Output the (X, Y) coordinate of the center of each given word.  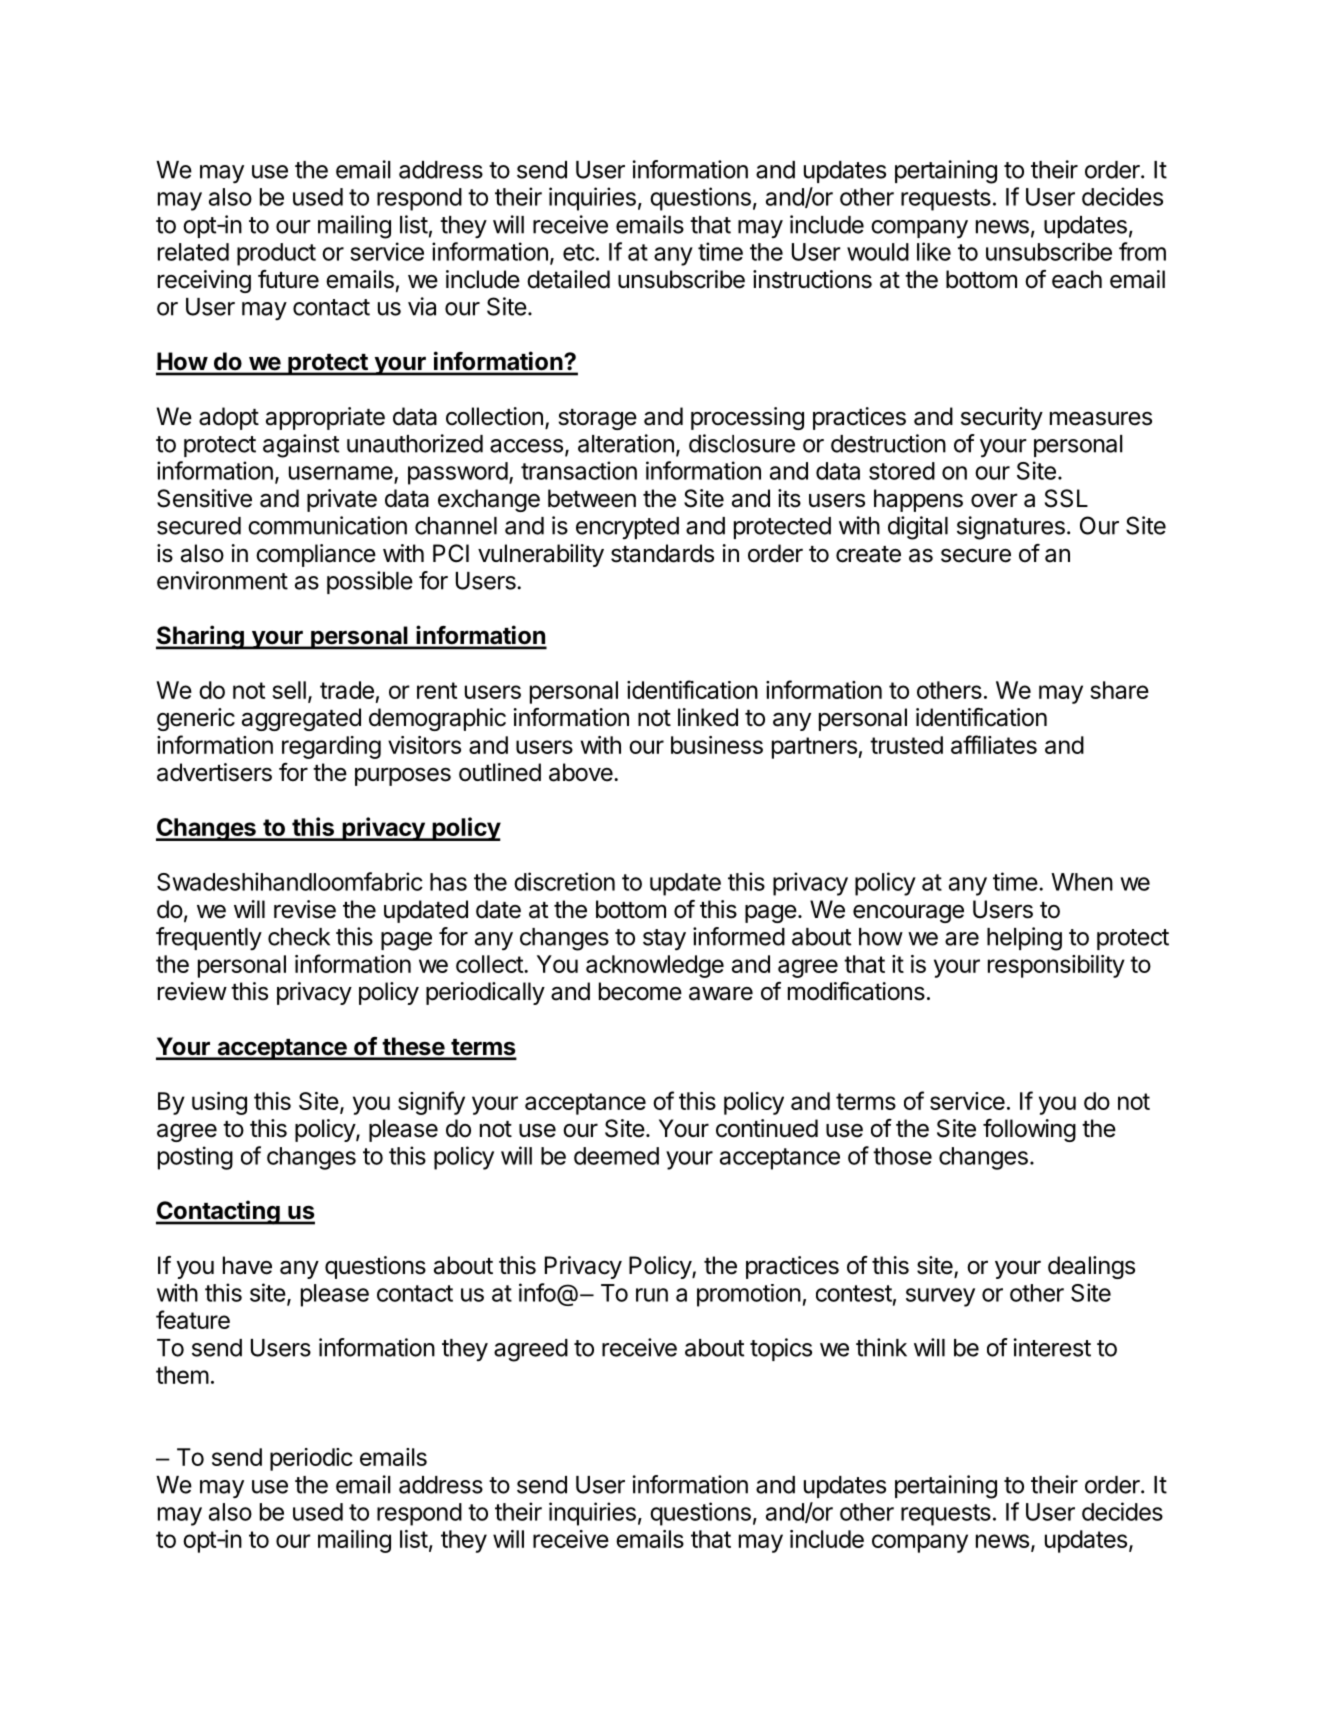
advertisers (214, 772)
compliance (316, 555)
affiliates (994, 744)
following (1029, 1130)
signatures (1011, 528)
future (288, 279)
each (1077, 279)
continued (767, 1128)
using (219, 1103)
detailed (568, 279)
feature (193, 1319)
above (582, 772)
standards (662, 553)
